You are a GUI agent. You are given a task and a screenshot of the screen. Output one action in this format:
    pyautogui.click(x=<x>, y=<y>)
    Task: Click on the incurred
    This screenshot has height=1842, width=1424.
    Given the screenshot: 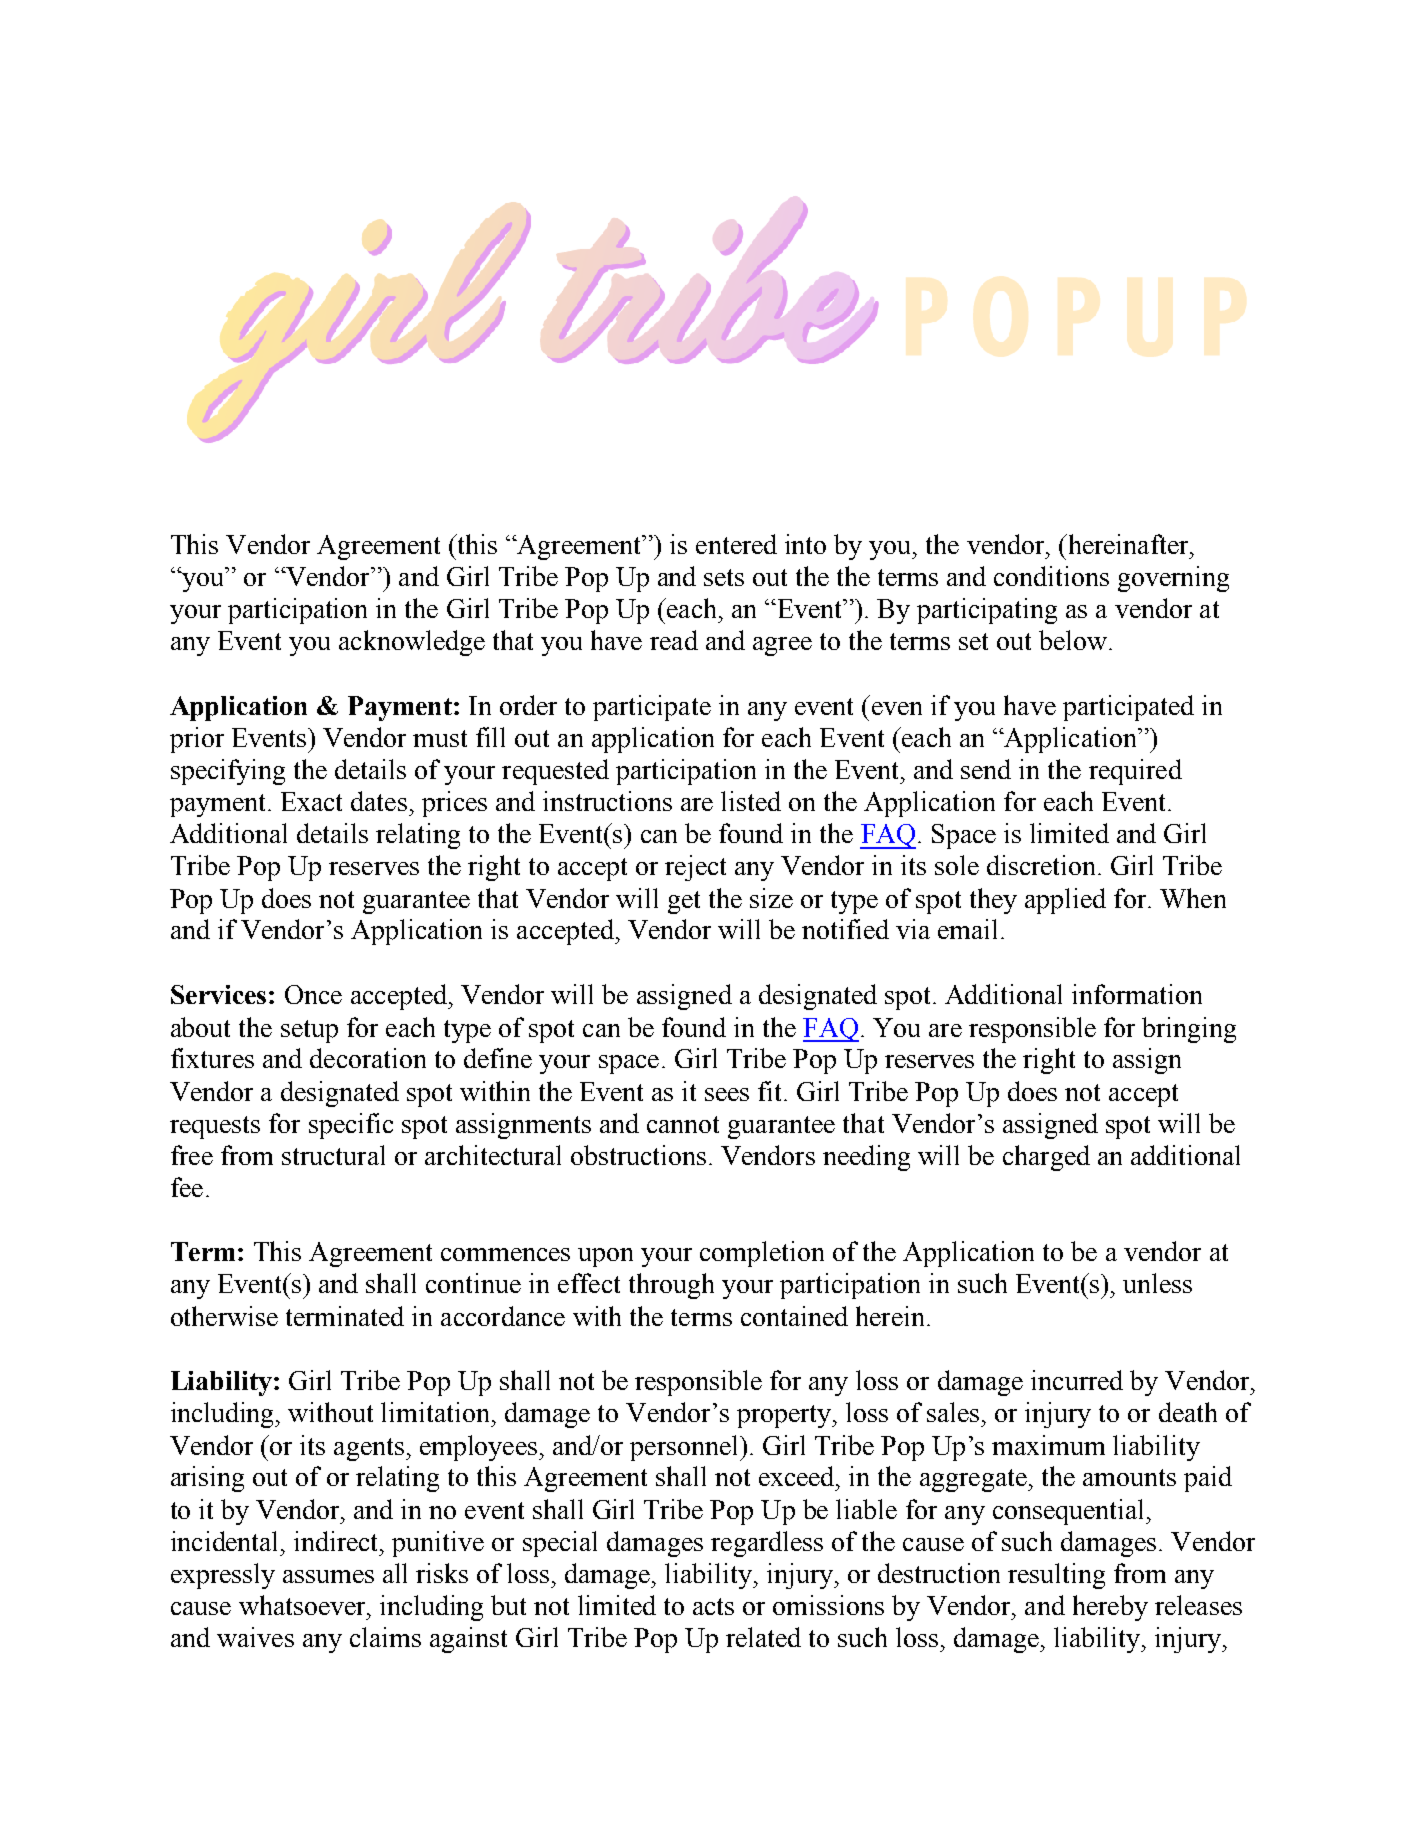 What is the action you would take?
    pyautogui.click(x=1077, y=1380)
